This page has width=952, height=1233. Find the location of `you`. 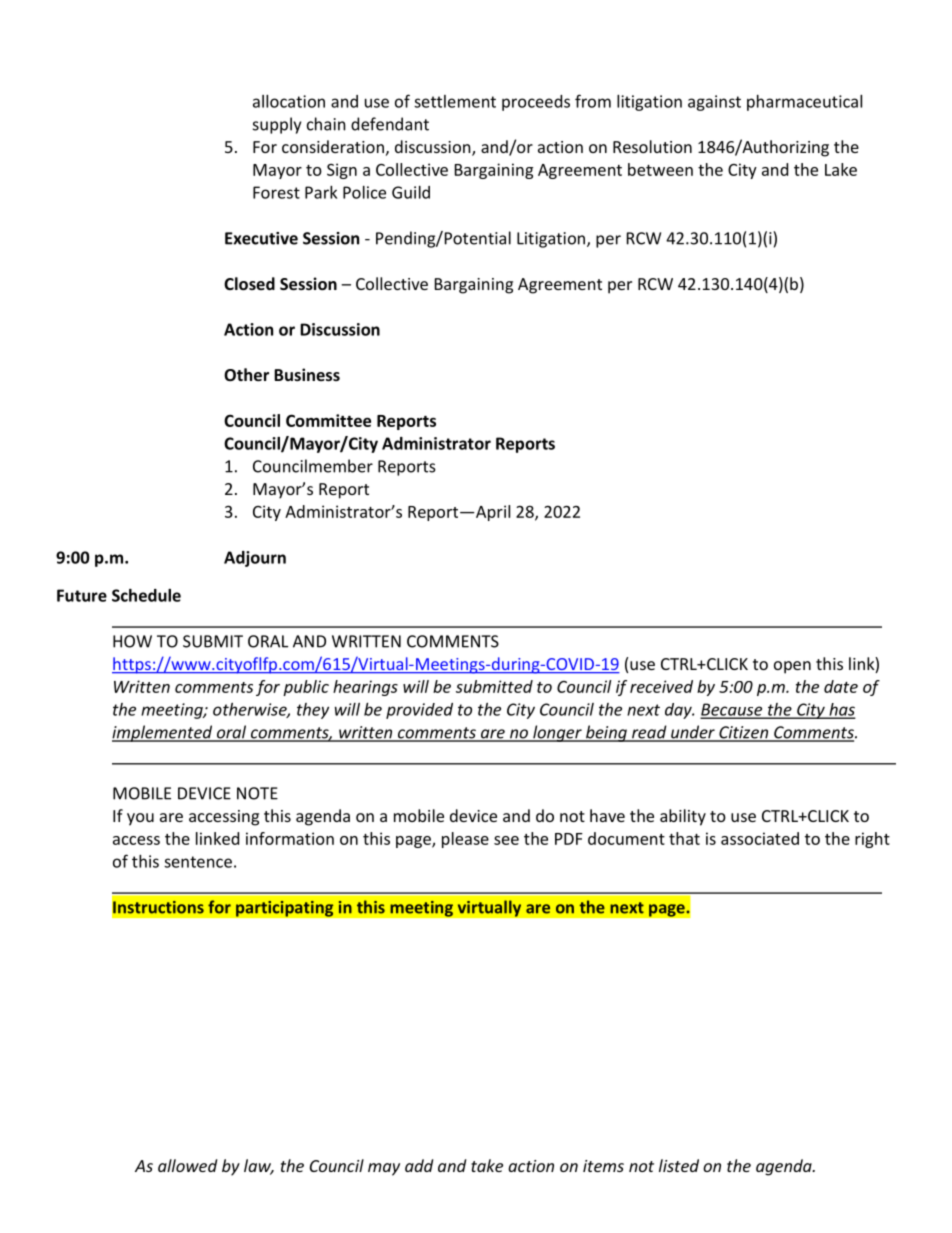

you is located at coordinates (140, 819).
